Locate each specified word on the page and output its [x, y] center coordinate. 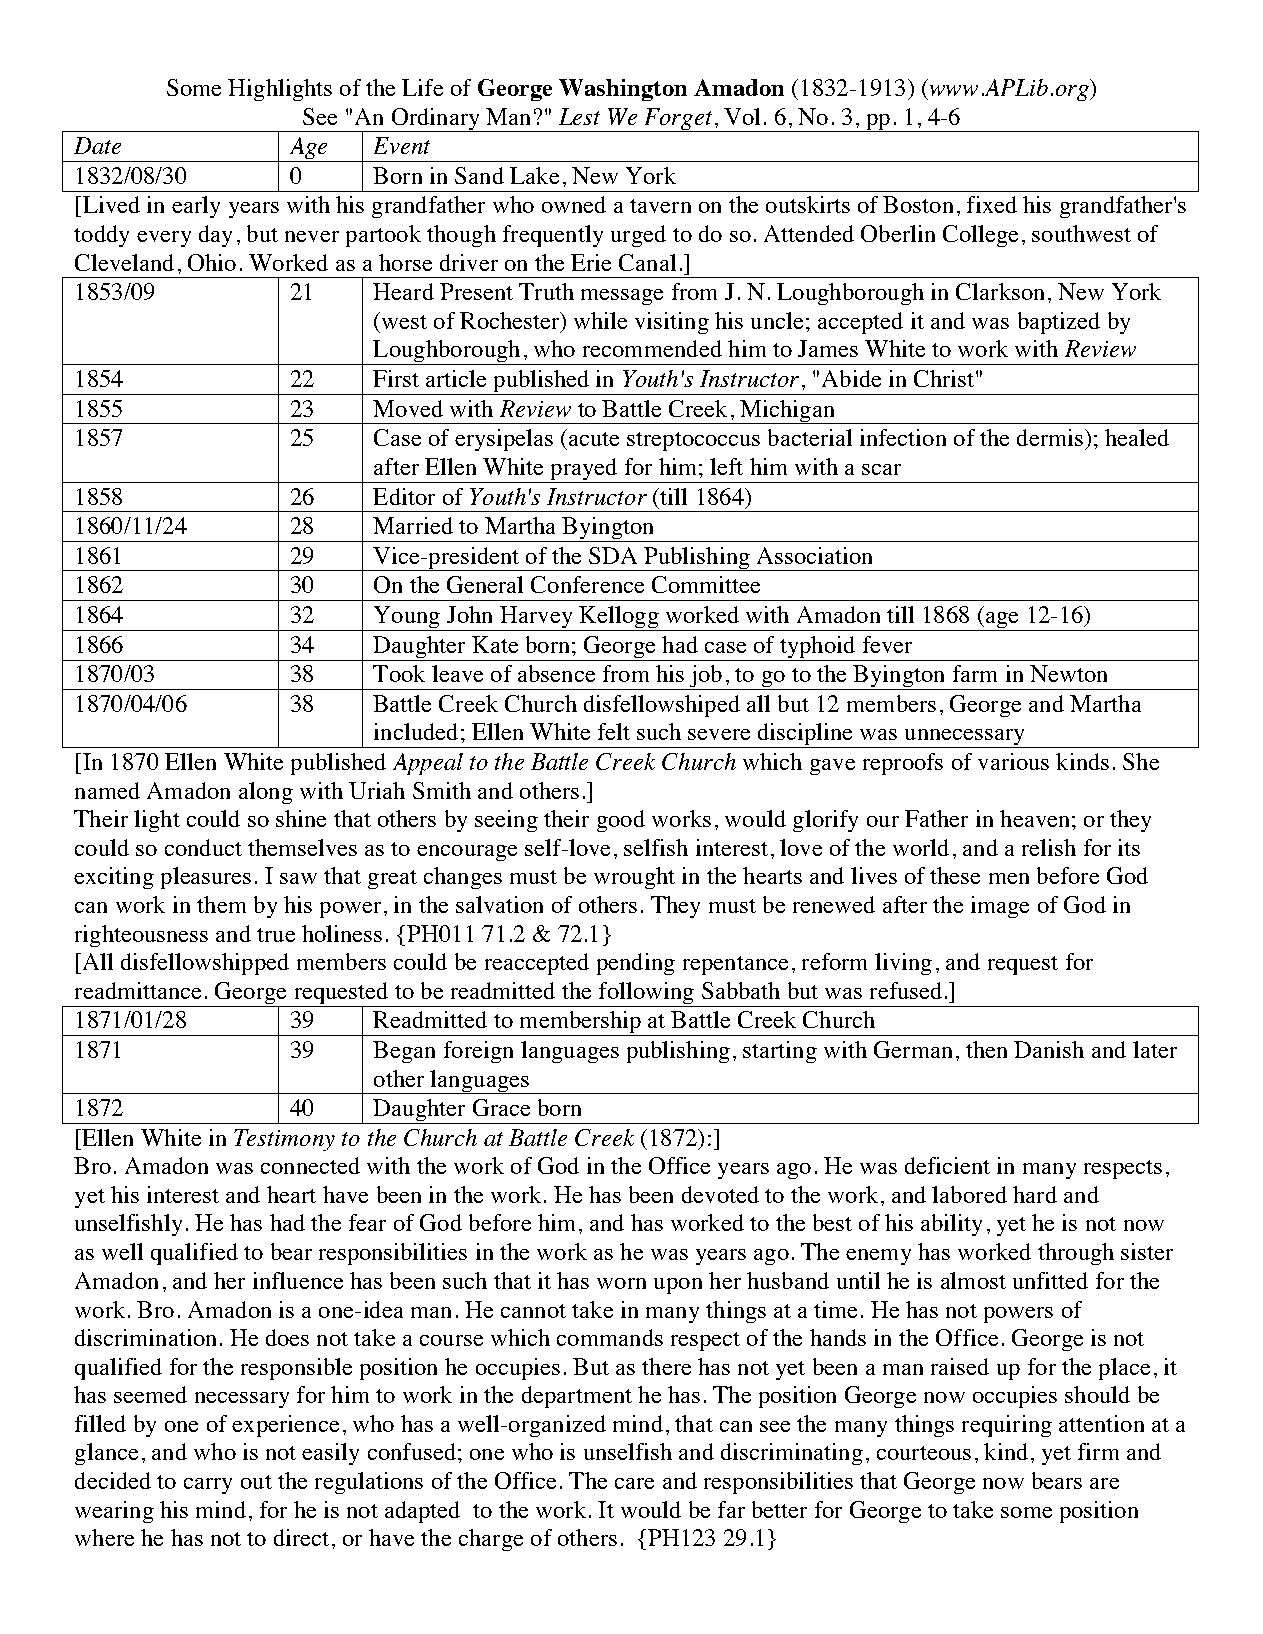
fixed [992, 204]
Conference [587, 584]
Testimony [284, 1140]
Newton [1068, 673]
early [196, 207]
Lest [579, 116]
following [646, 994]
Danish [1049, 1049]
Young [407, 618]
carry [208, 1486]
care [634, 1483]
